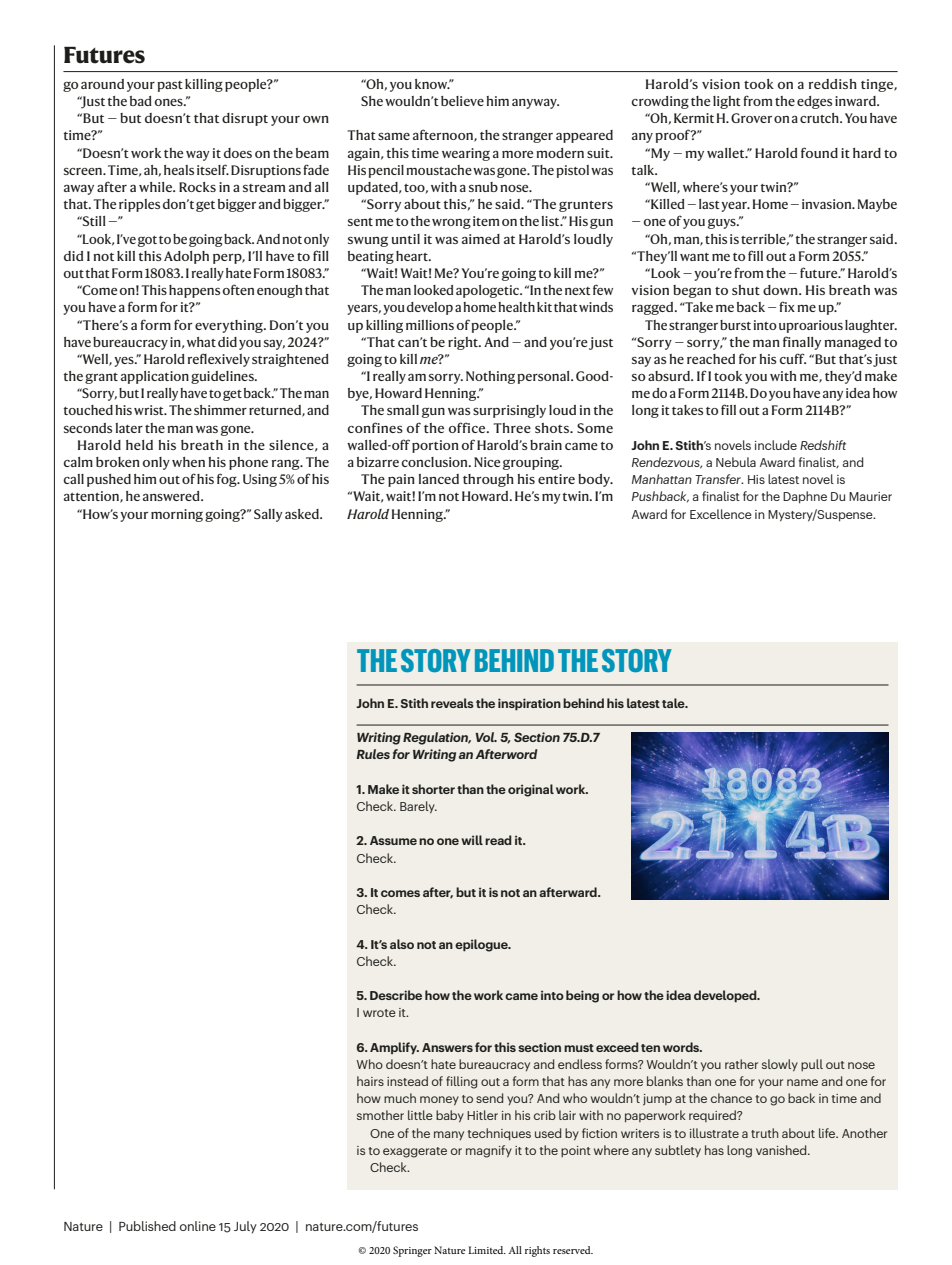 The width and height of the image is (952, 1265). I want to click on Assume, so click(393, 840).
